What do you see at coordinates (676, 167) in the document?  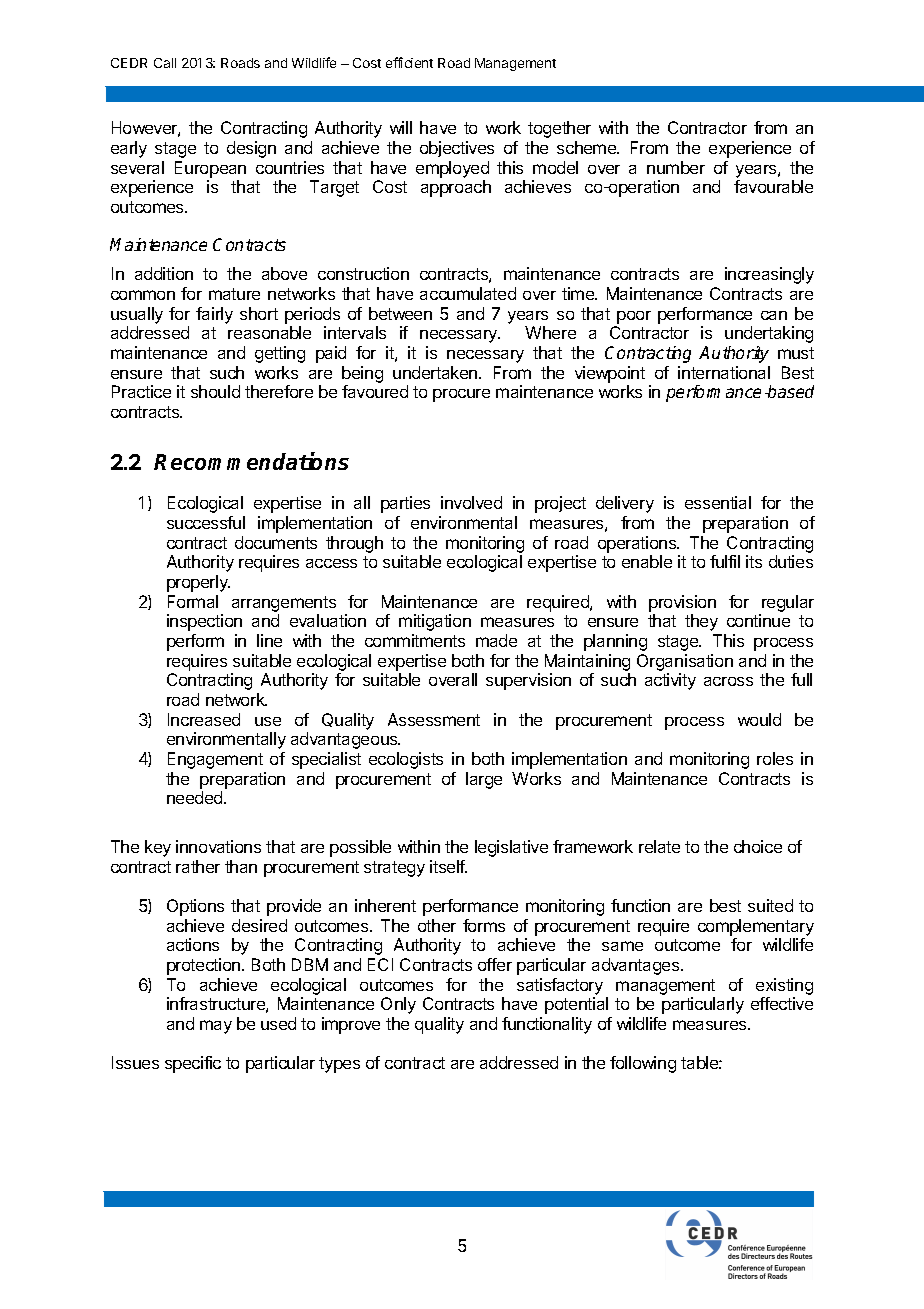 I see `number` at bounding box center [676, 167].
